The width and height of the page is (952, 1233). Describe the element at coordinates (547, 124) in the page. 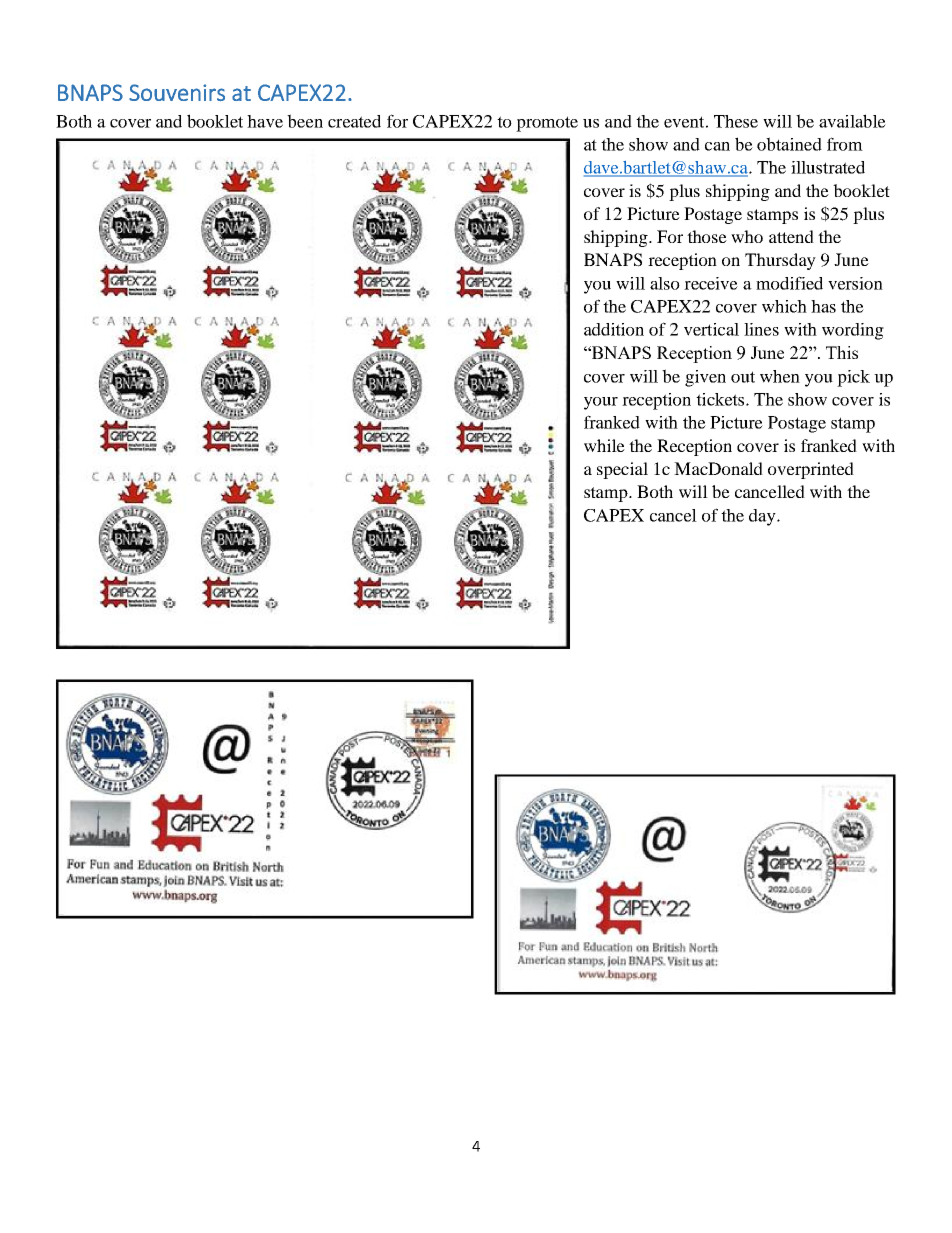

I see `promote` at that location.
